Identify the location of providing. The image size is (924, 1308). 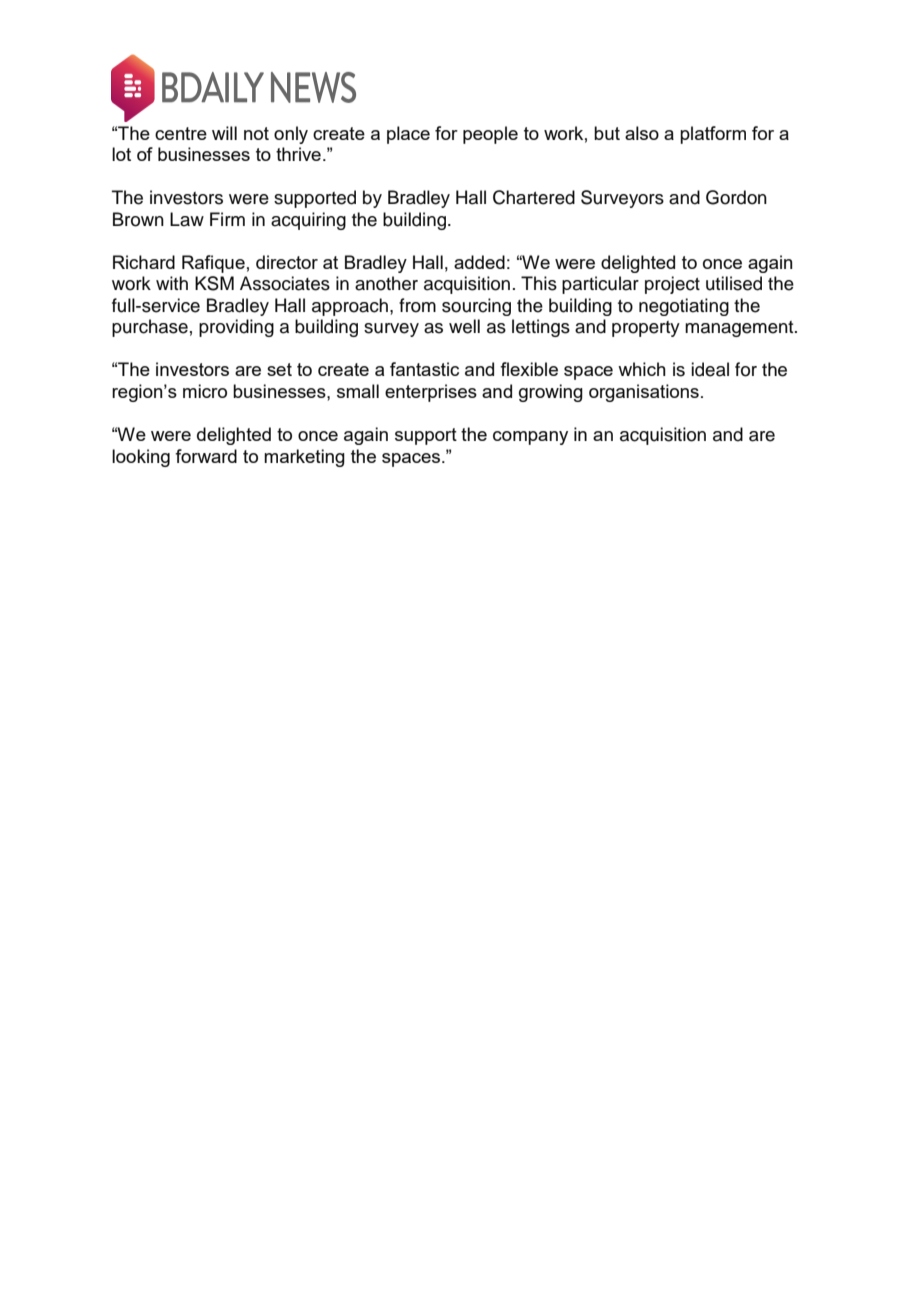
(236, 328).
